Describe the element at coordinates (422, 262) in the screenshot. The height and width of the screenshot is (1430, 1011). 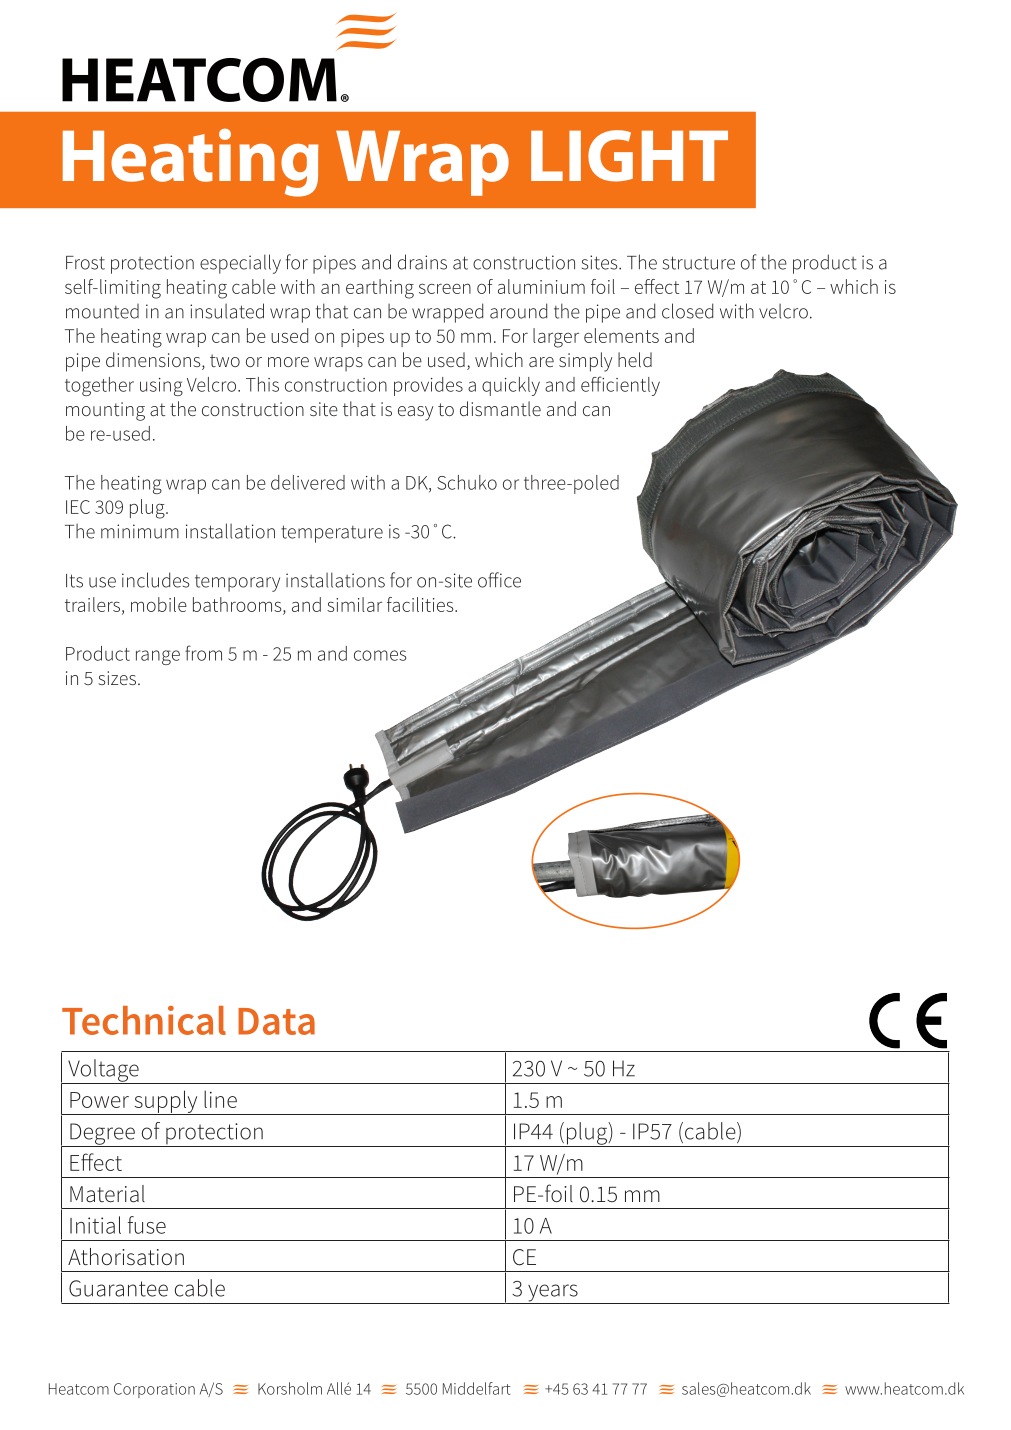
I see `drains` at that location.
